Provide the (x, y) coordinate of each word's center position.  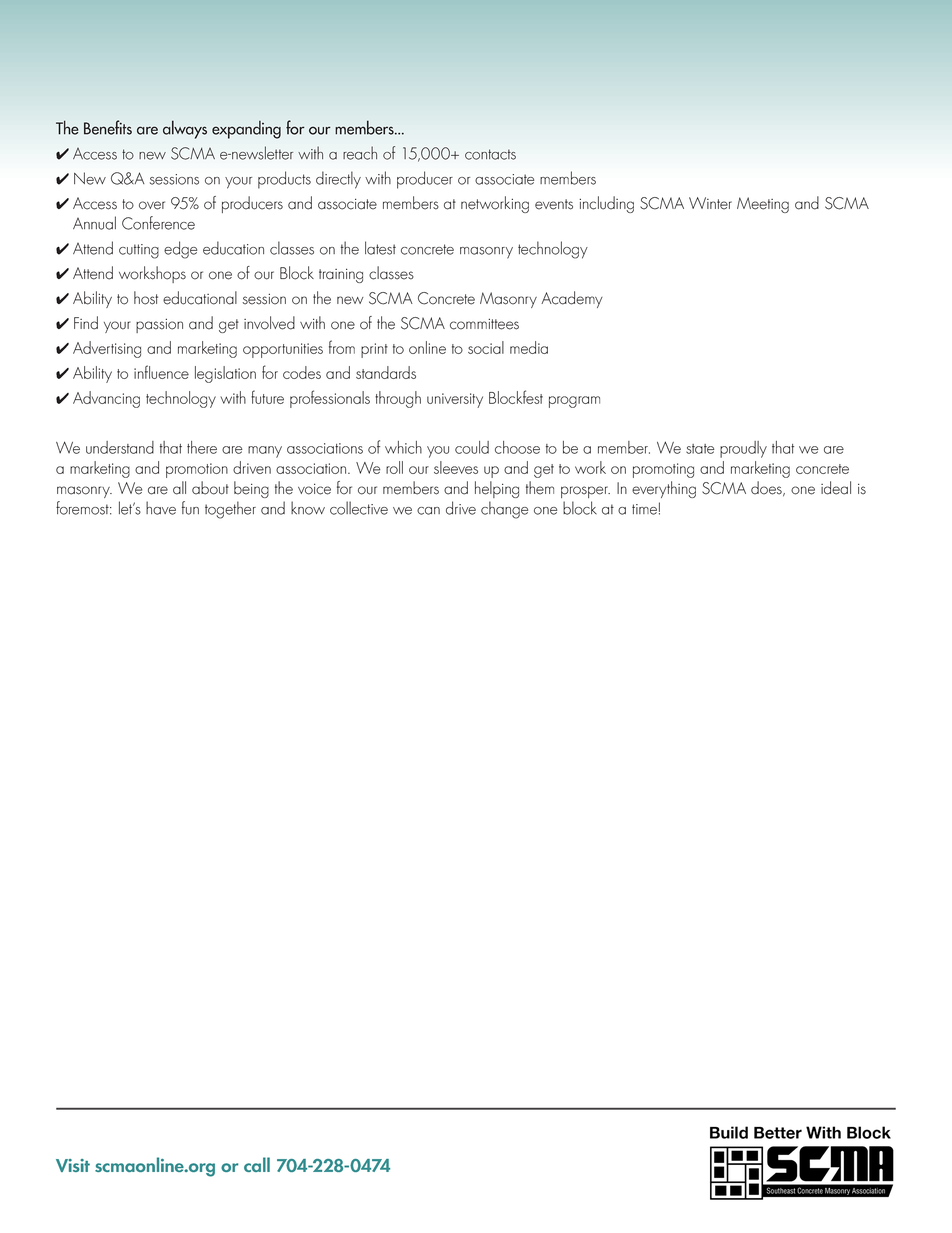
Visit (73, 1165)
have (161, 508)
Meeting (763, 205)
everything (664, 489)
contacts (490, 154)
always (185, 129)
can (428, 511)
